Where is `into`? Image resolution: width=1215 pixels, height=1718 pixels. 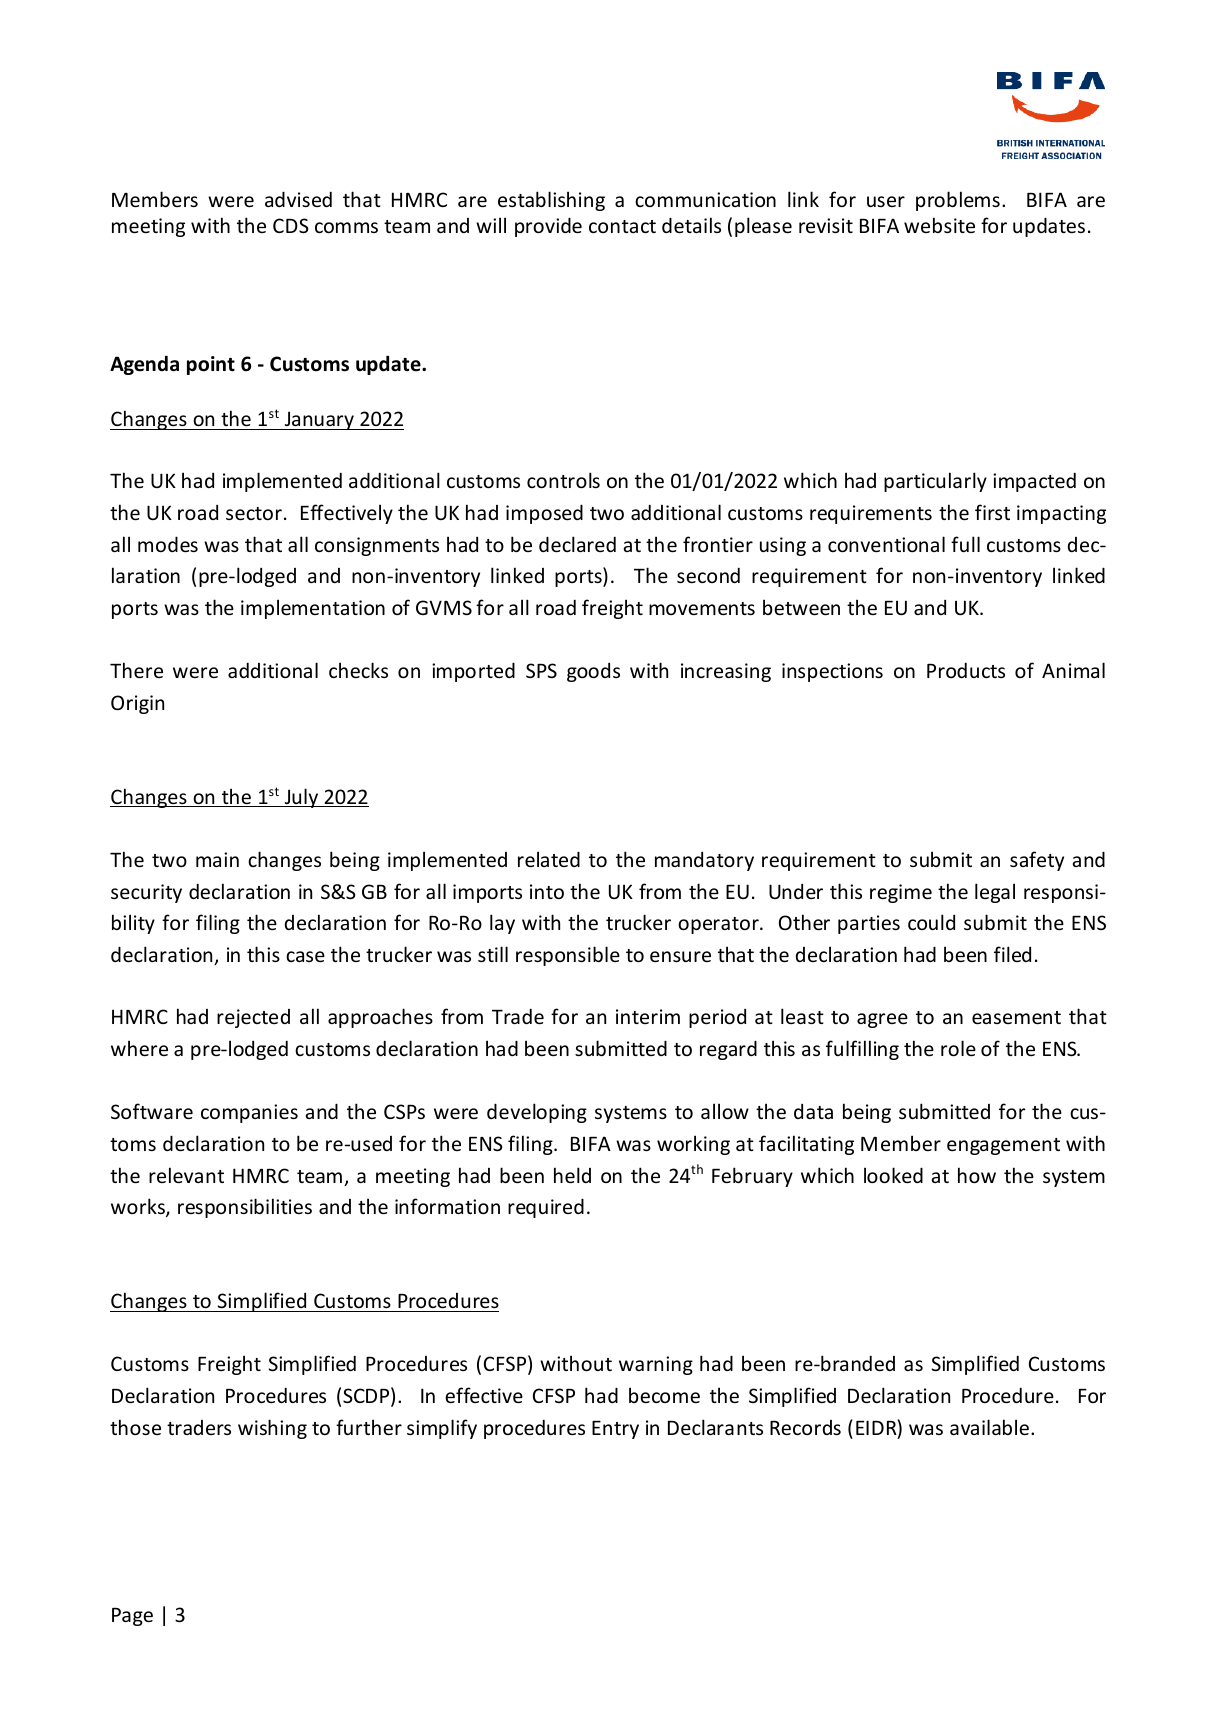
into is located at coordinates (547, 891).
